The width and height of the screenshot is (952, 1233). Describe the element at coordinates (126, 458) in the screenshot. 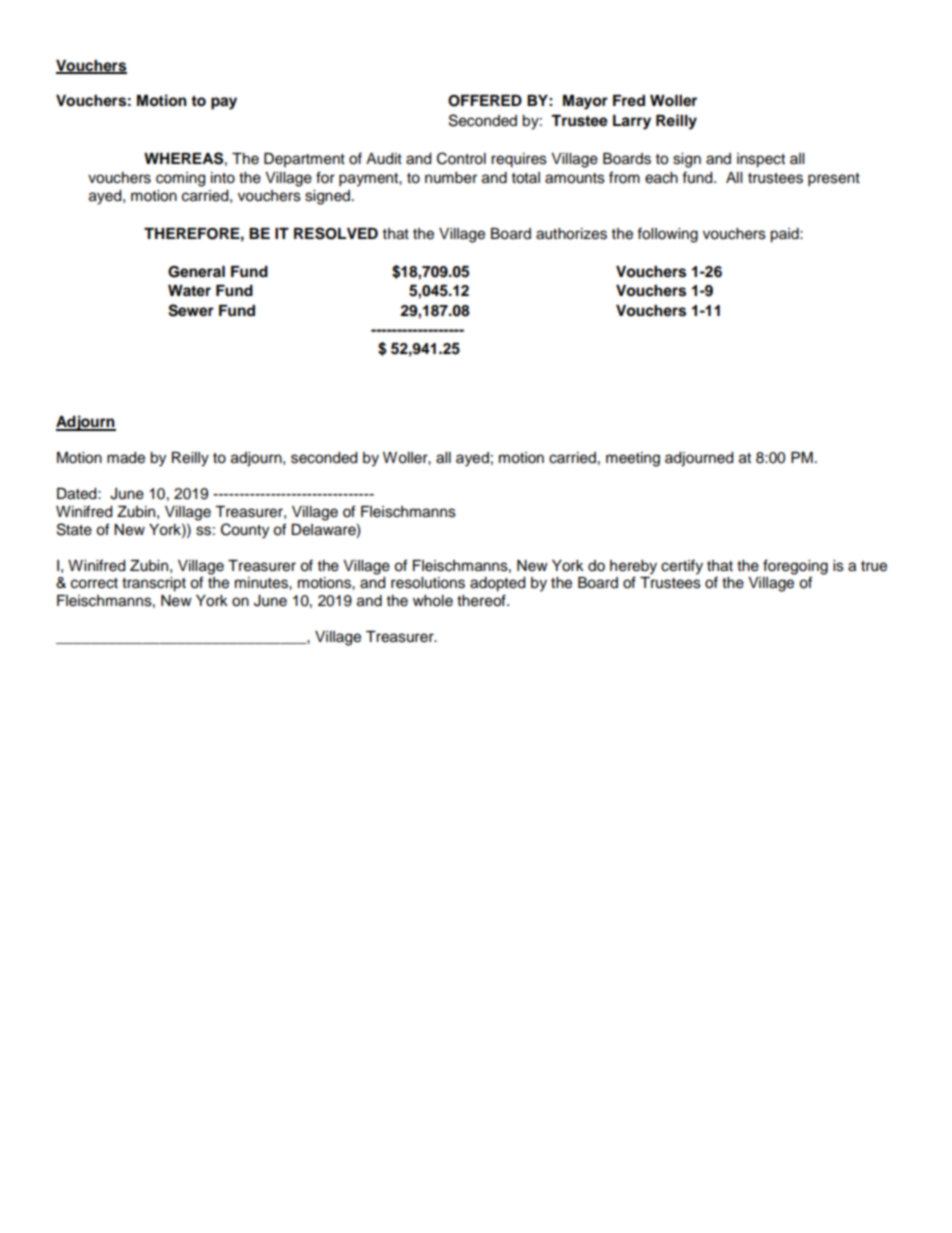

I see `made` at that location.
